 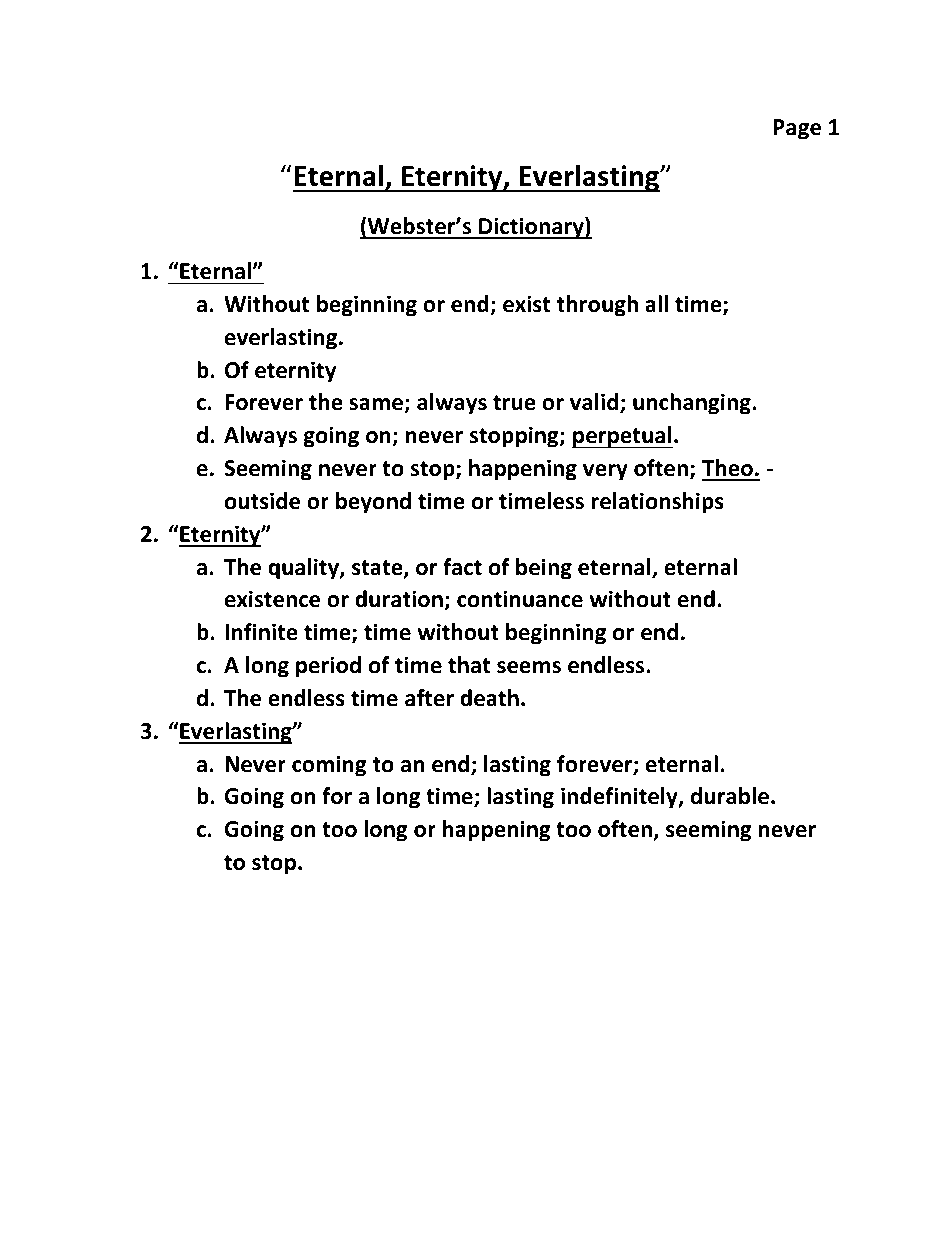 What do you see at coordinates (797, 129) in the document?
I see `Page` at bounding box center [797, 129].
